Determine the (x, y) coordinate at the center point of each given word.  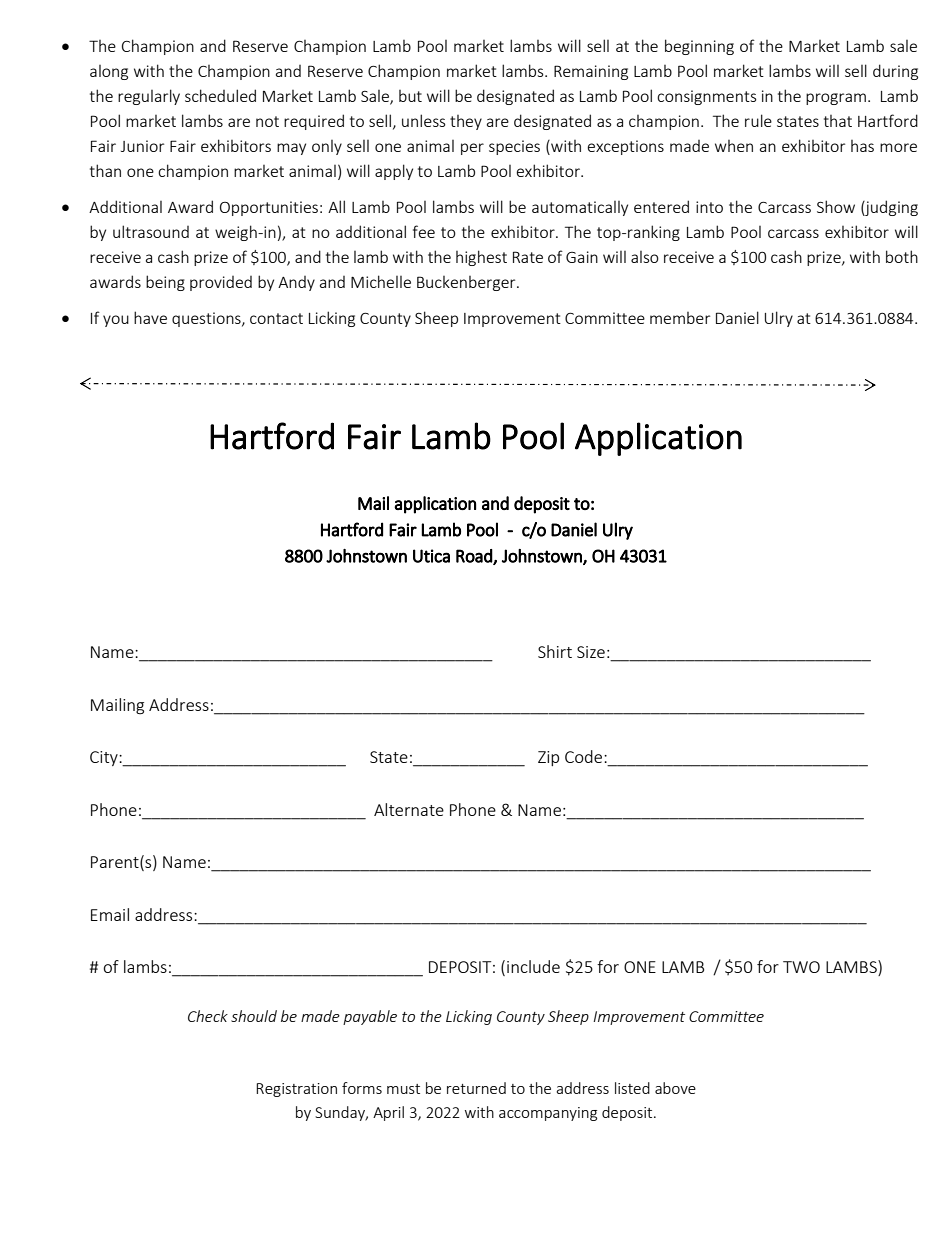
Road (475, 557)
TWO (801, 967)
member (680, 318)
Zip (548, 758)
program (836, 99)
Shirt (555, 651)
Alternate (409, 809)
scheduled (220, 95)
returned (476, 1088)
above (675, 1088)
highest (481, 258)
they (466, 122)
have (150, 317)
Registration (296, 1090)
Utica (431, 556)
